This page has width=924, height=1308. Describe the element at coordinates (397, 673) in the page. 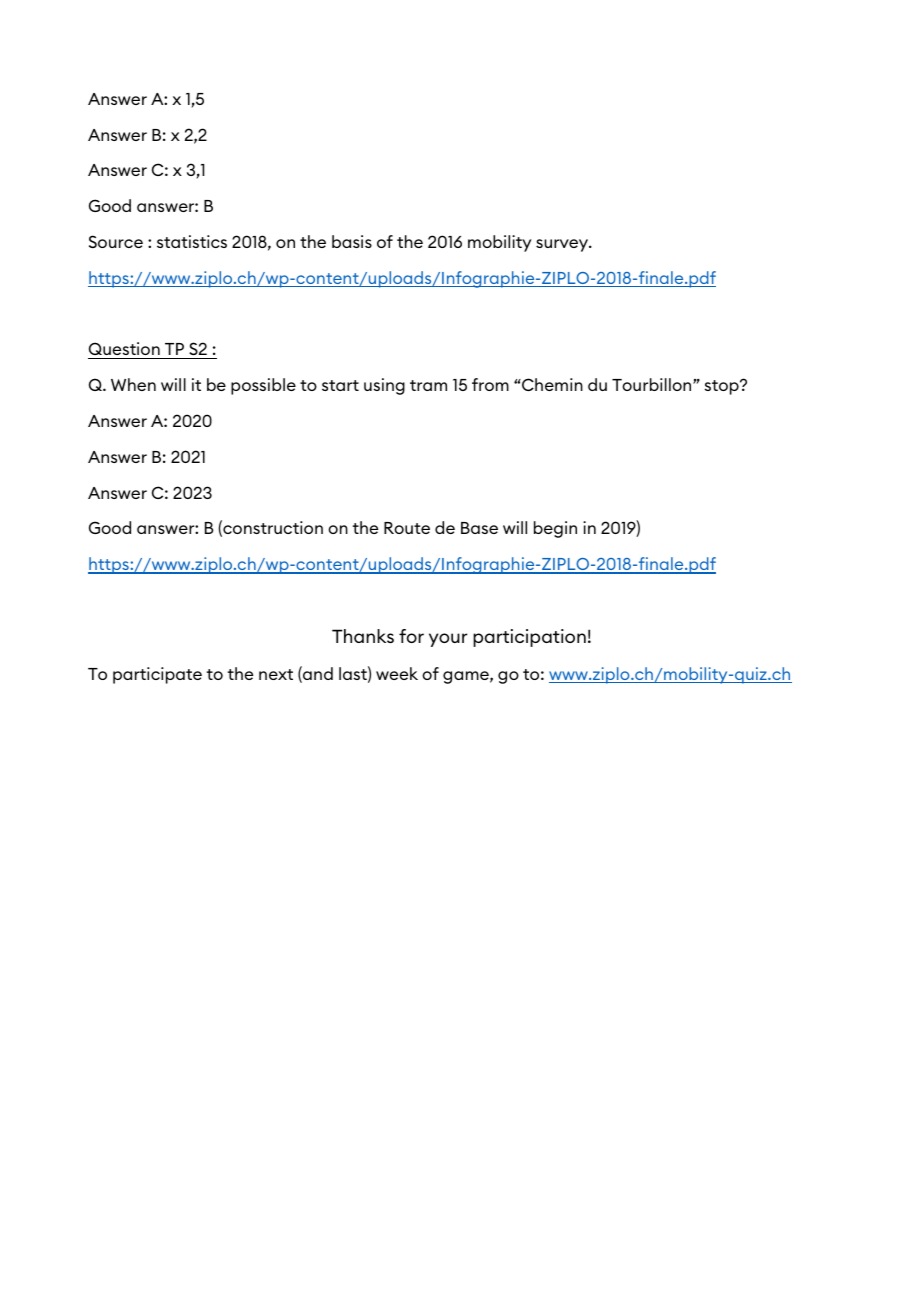

I see `week` at that location.
